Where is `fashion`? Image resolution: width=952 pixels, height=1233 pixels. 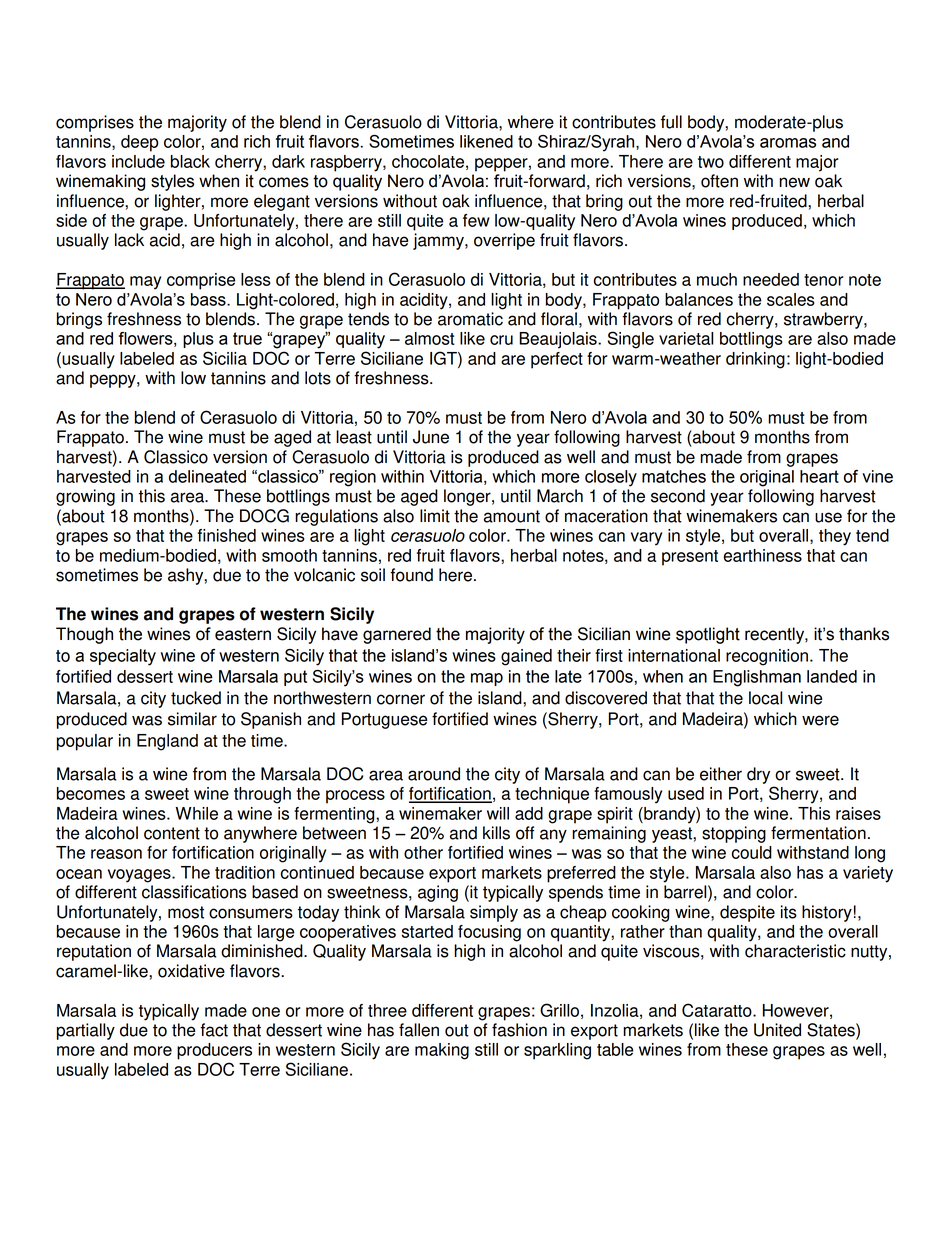 fashion is located at coordinates (519, 1030).
